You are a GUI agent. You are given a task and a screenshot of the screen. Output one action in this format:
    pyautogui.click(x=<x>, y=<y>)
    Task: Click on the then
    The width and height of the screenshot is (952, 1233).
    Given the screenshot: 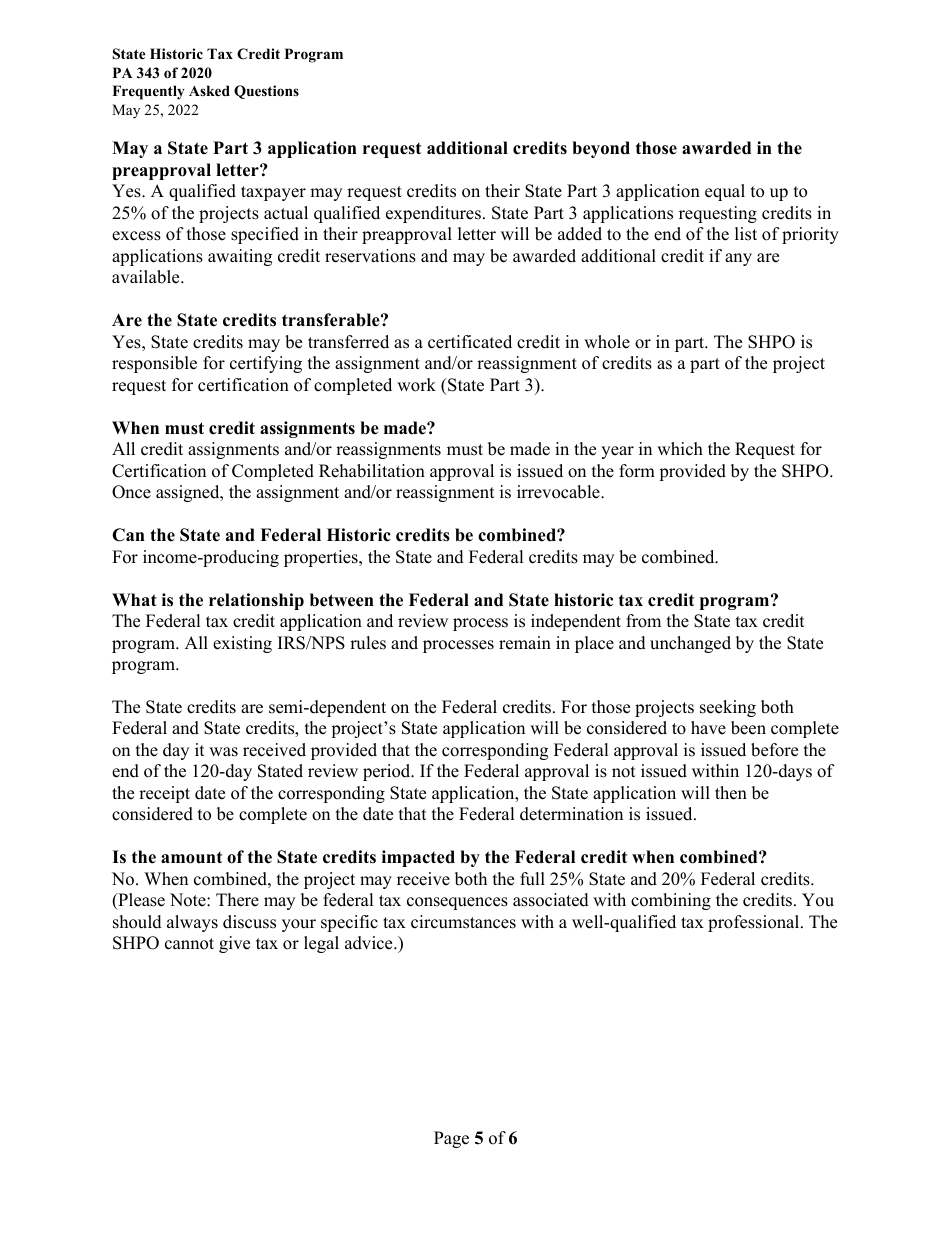 What is the action you would take?
    pyautogui.click(x=731, y=793)
